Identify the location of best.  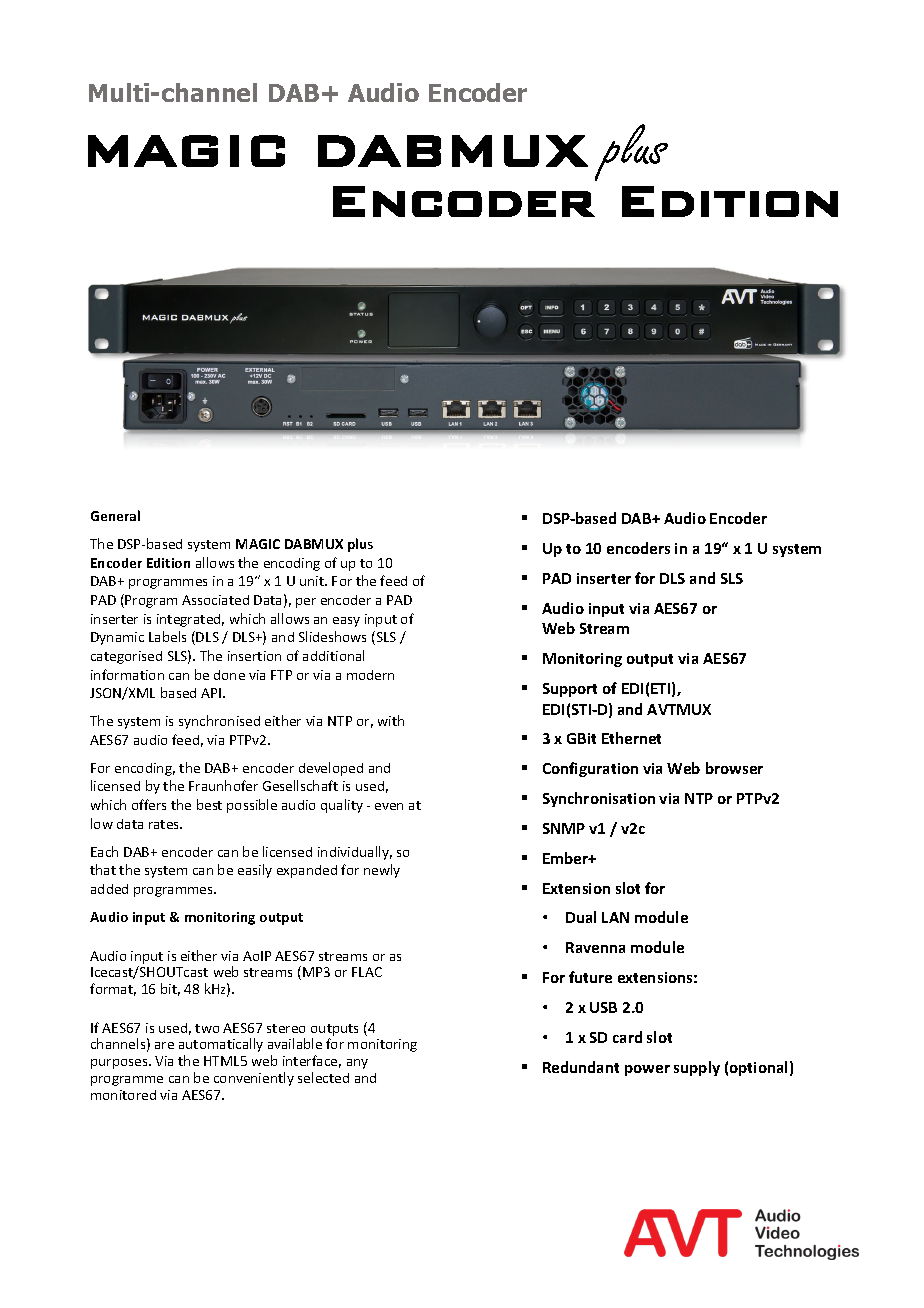
(209, 804).
